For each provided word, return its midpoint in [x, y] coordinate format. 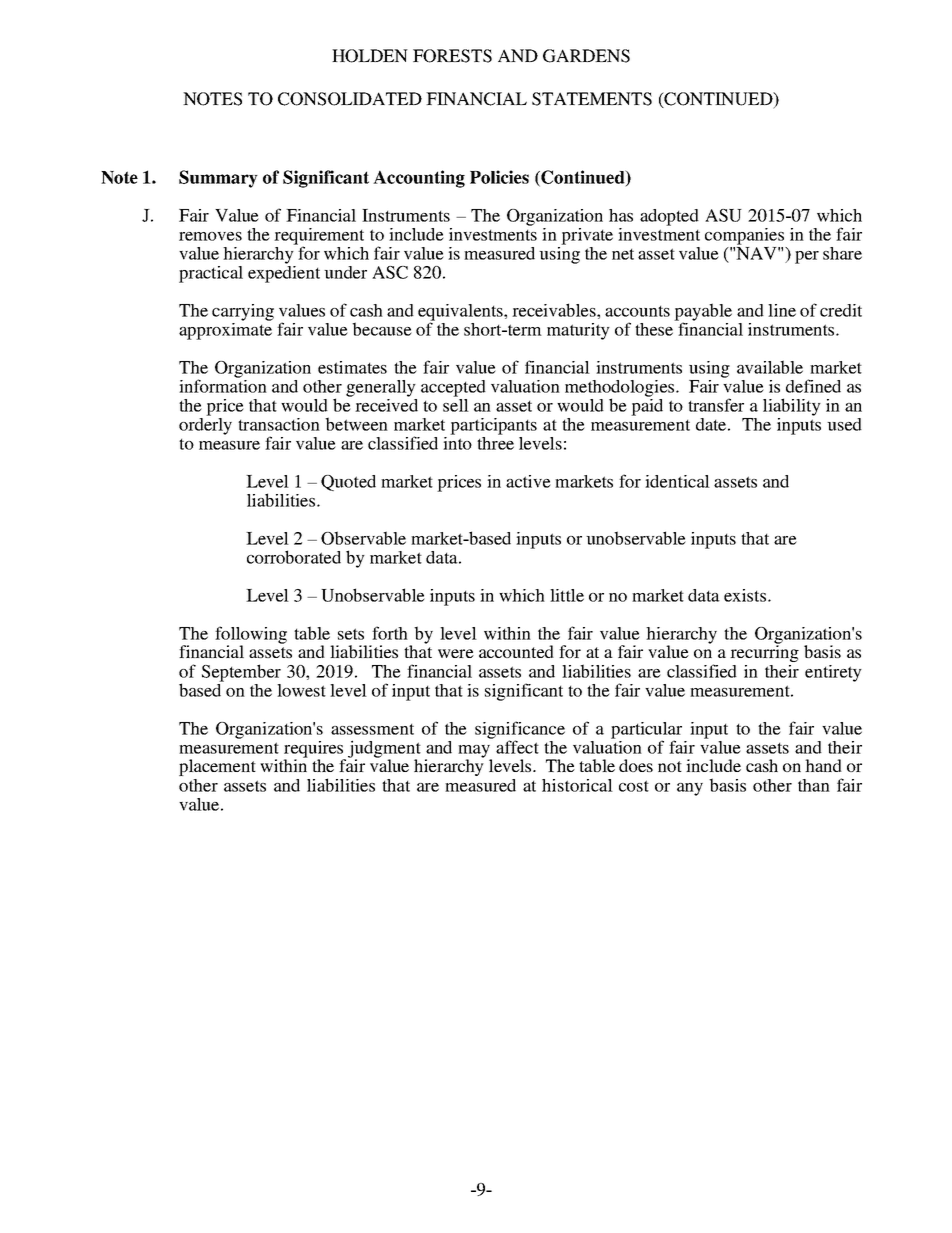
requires [315, 750]
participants [493, 426]
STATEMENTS [592, 99]
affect [517, 747]
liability [792, 407]
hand [823, 765]
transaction [279, 424]
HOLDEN [370, 56]
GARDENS [586, 56]
